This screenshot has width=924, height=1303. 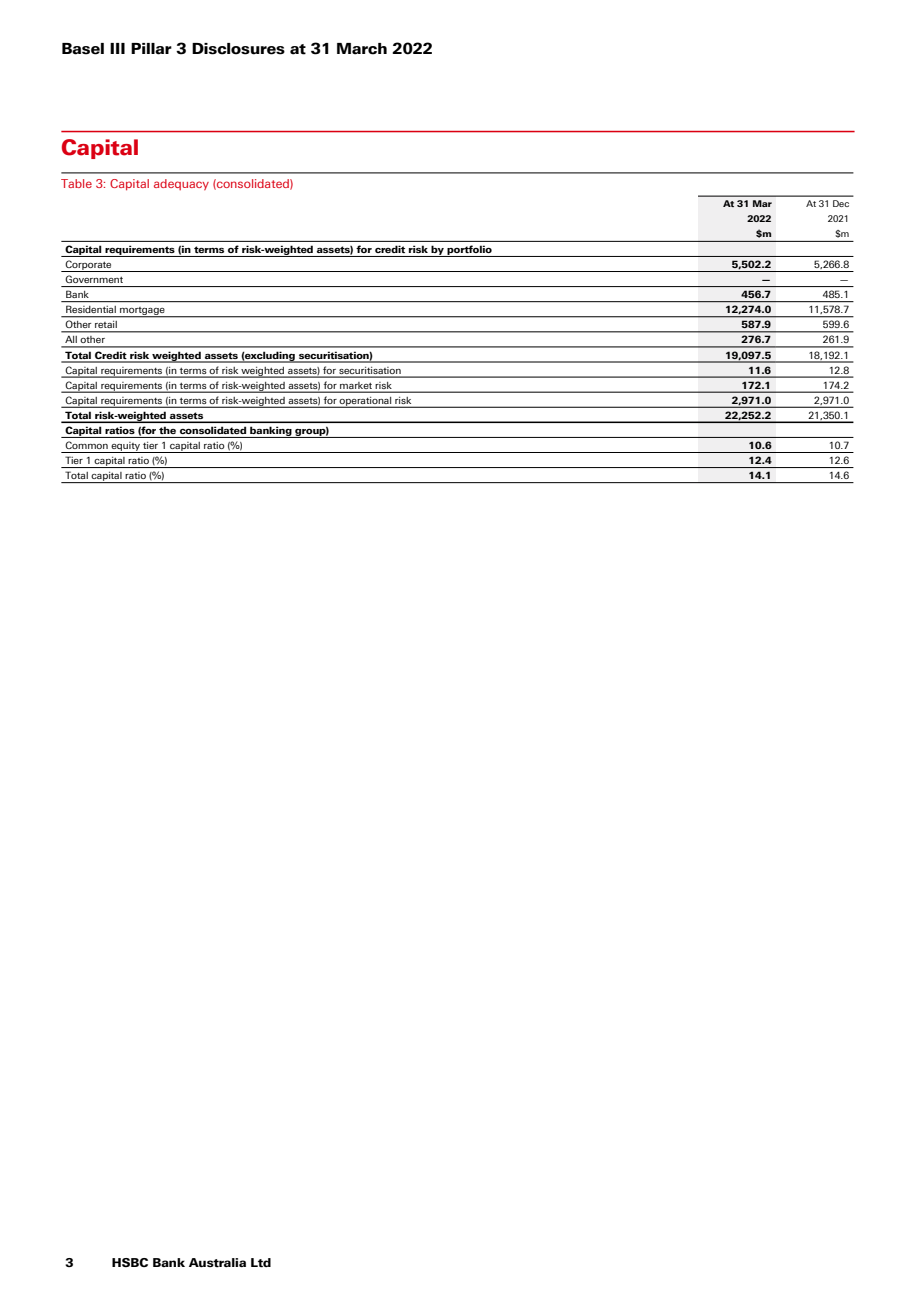 I want to click on III, so click(x=117, y=48).
